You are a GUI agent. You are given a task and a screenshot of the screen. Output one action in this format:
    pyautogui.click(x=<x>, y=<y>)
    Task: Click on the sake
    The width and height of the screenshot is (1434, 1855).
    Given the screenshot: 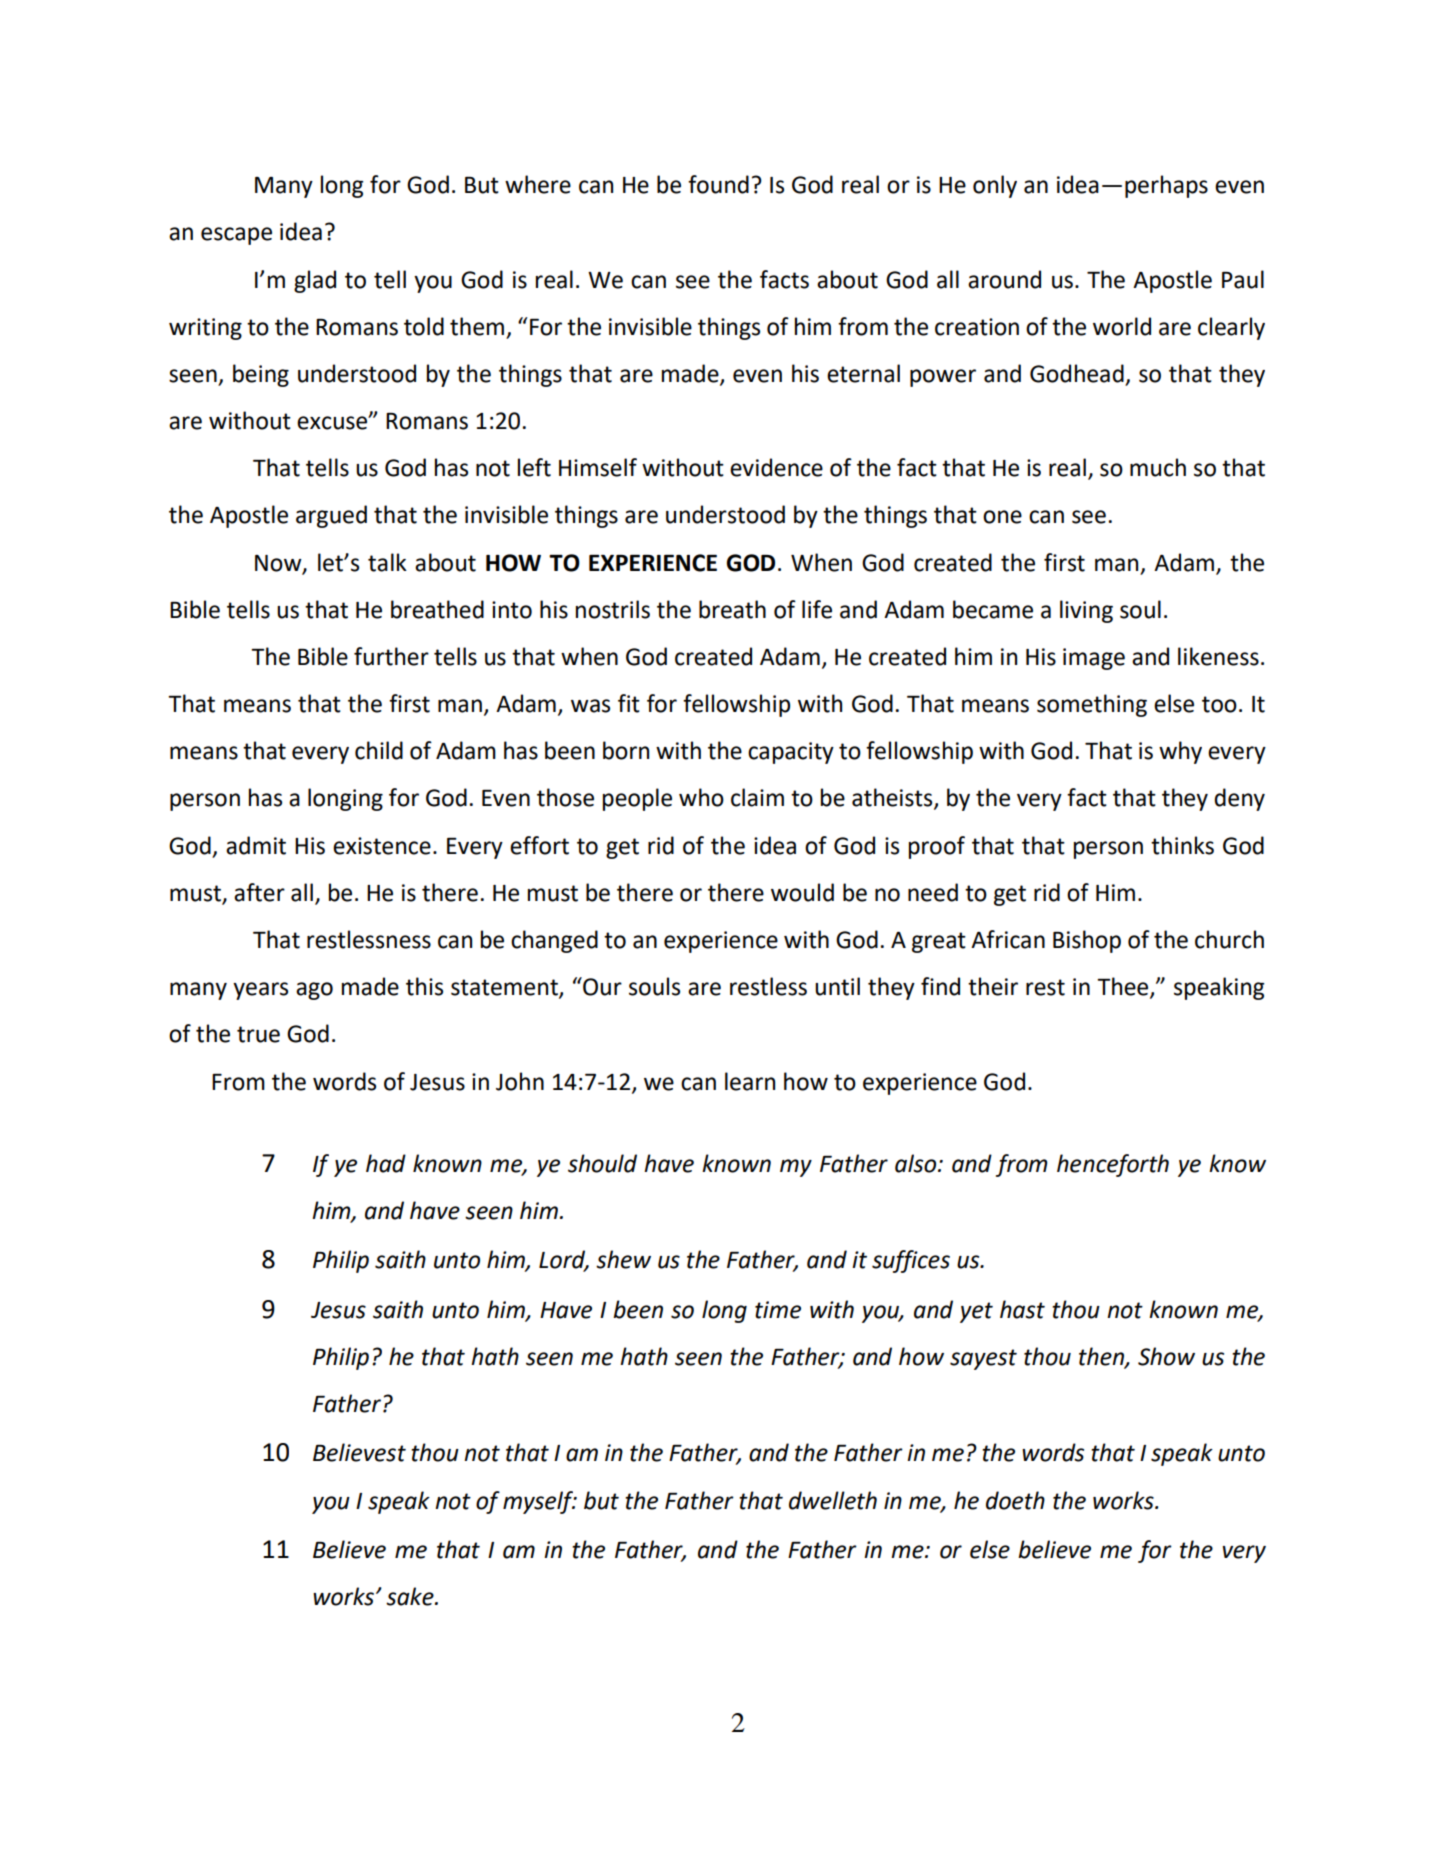 What is the action you would take?
    pyautogui.click(x=411, y=1596)
